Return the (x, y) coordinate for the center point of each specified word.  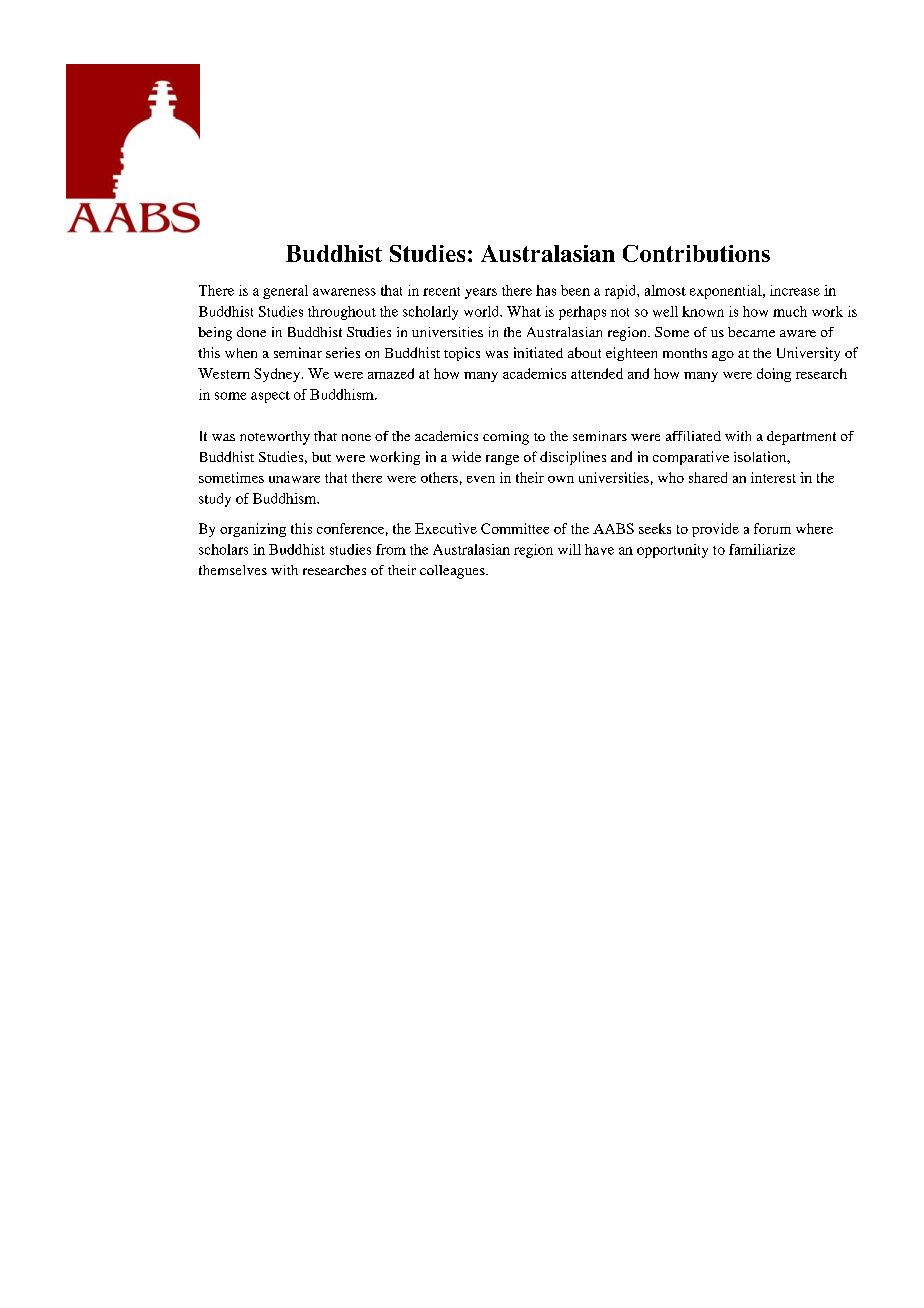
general (285, 292)
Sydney (278, 375)
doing (774, 375)
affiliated (693, 436)
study (215, 500)
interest (773, 477)
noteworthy (275, 438)
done (251, 332)
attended (597, 373)
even (481, 479)
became (751, 332)
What (524, 311)
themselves (233, 570)
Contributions (696, 253)
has (546, 290)
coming (506, 438)
